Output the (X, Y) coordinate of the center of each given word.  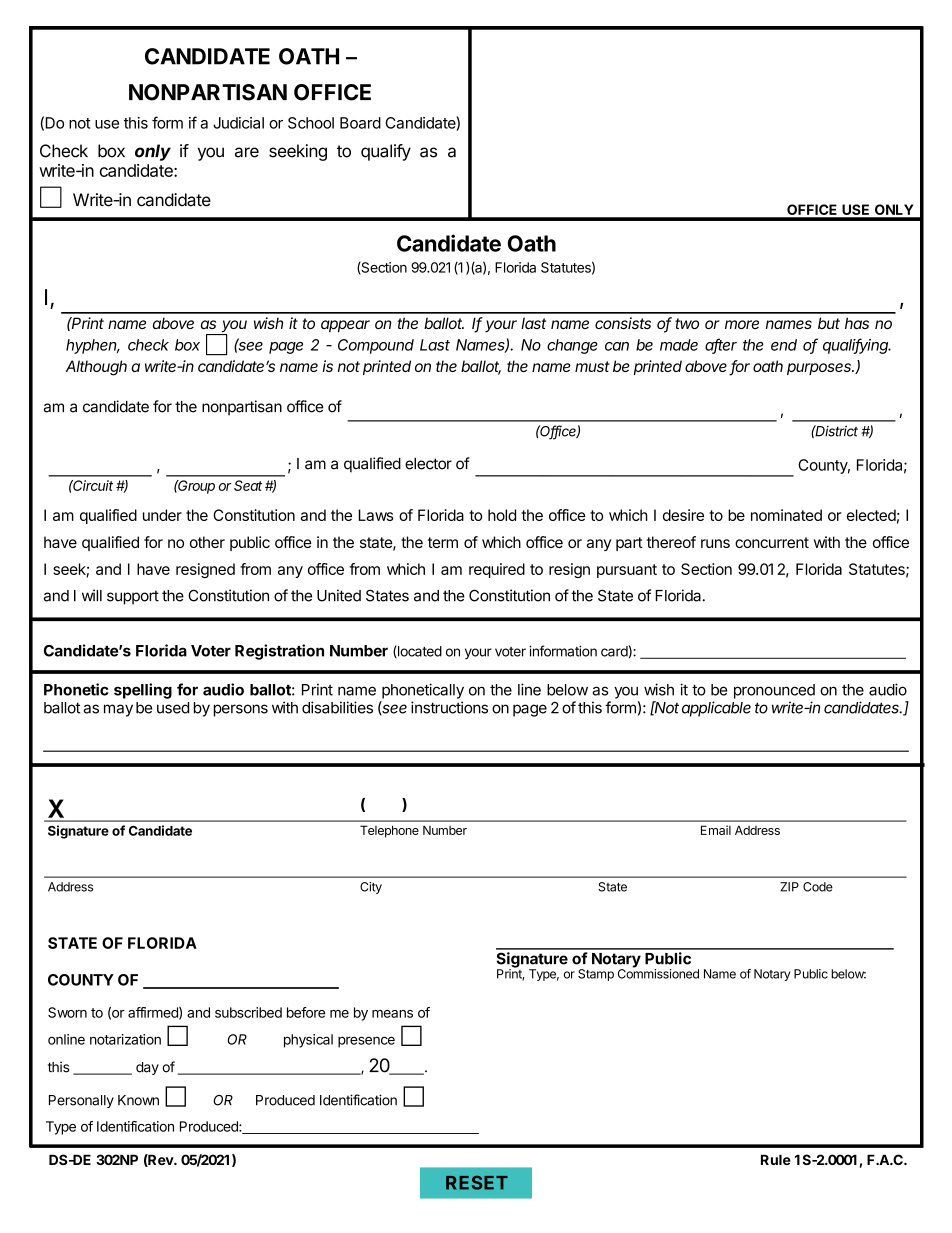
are (247, 152)
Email (716, 830)
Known (138, 1100)
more (742, 324)
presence (366, 1042)
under (162, 515)
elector (428, 464)
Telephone (389, 831)
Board (360, 123)
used (173, 708)
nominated (786, 515)
